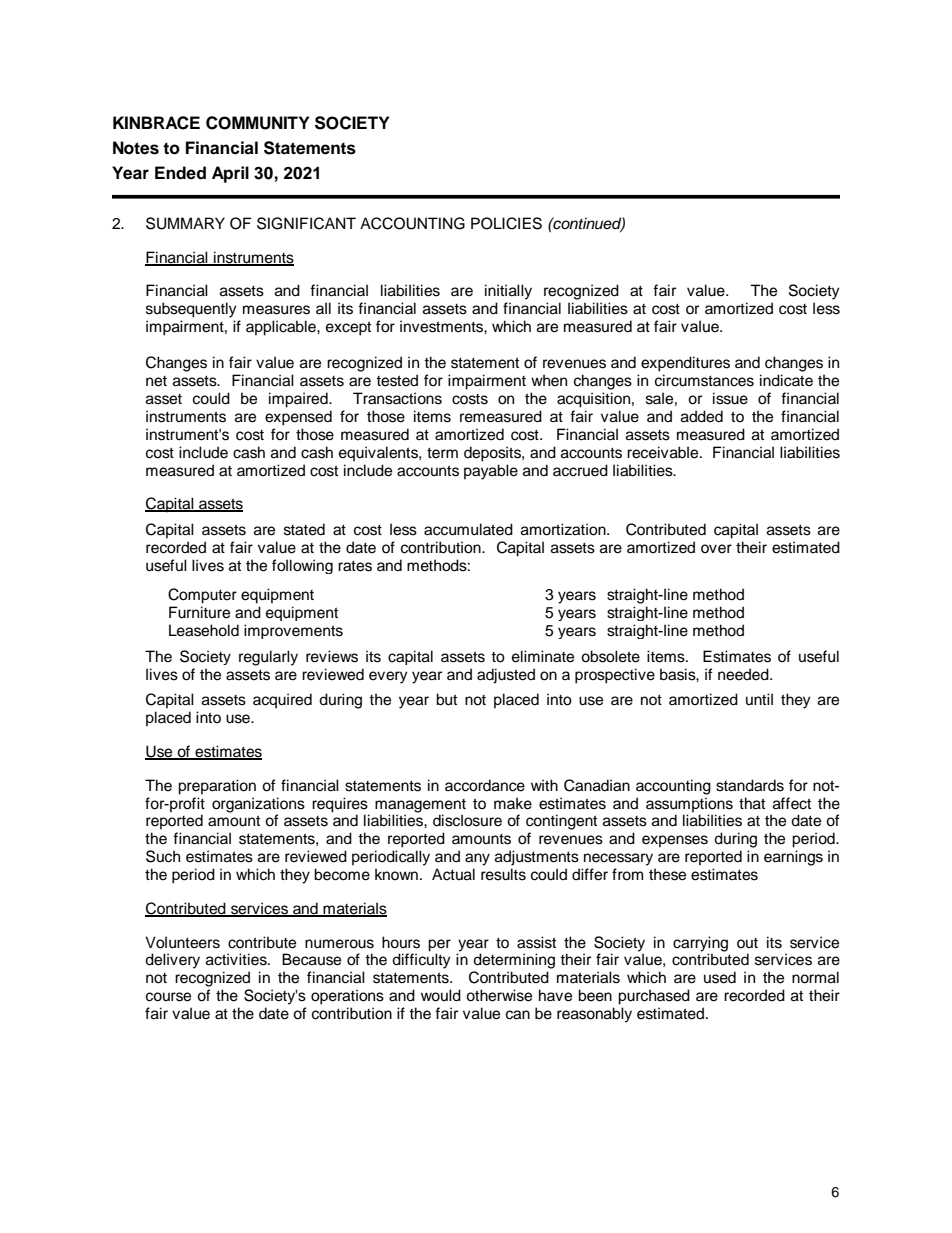 The width and height of the document is (952, 1233). I want to click on adjusted, so click(506, 676).
